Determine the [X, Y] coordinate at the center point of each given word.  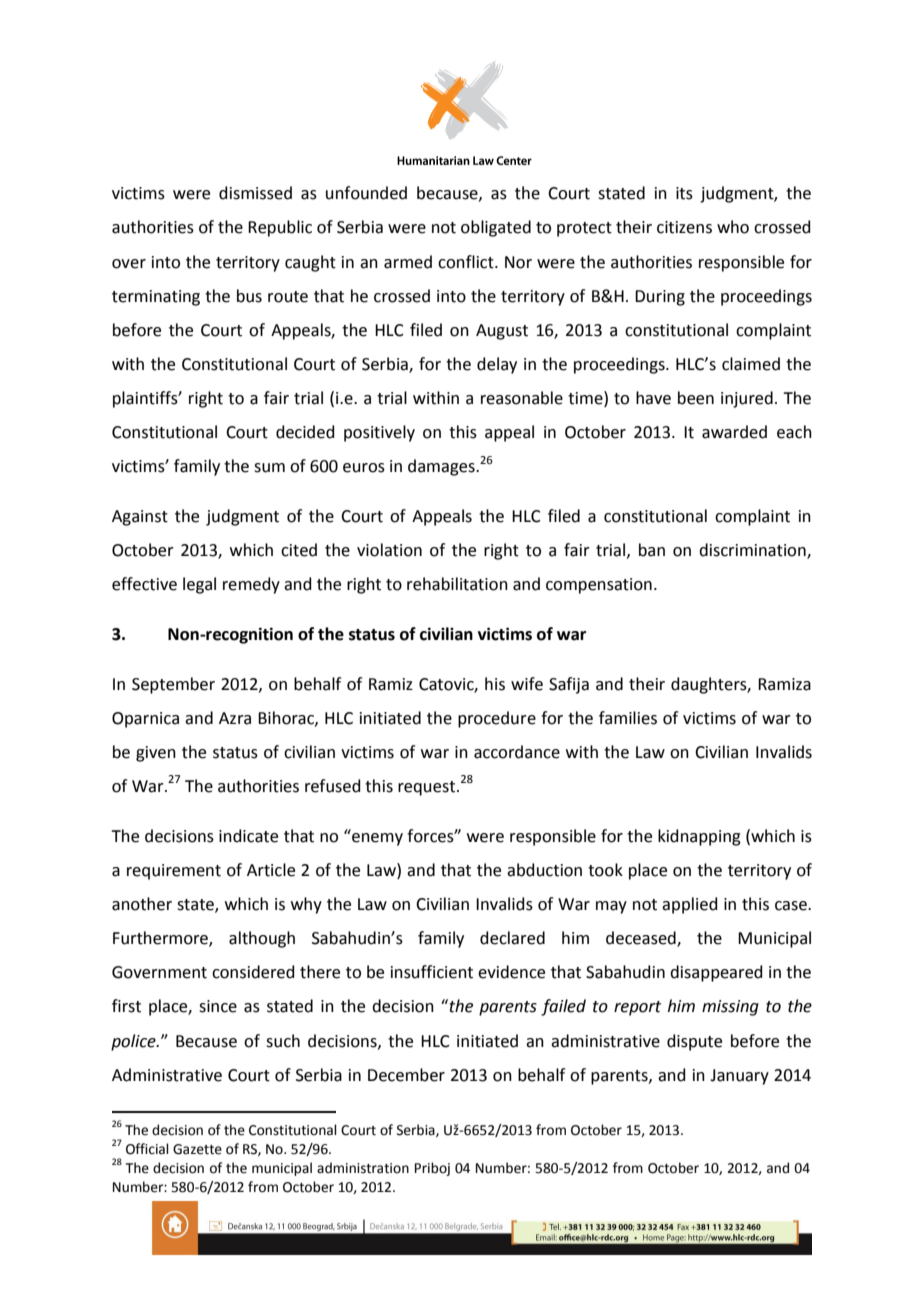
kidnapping [699, 837]
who [733, 227]
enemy [377, 839]
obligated [496, 228]
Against [140, 518]
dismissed [255, 193]
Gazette [197, 1149]
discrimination [753, 551]
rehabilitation [457, 584]
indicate [248, 836]
